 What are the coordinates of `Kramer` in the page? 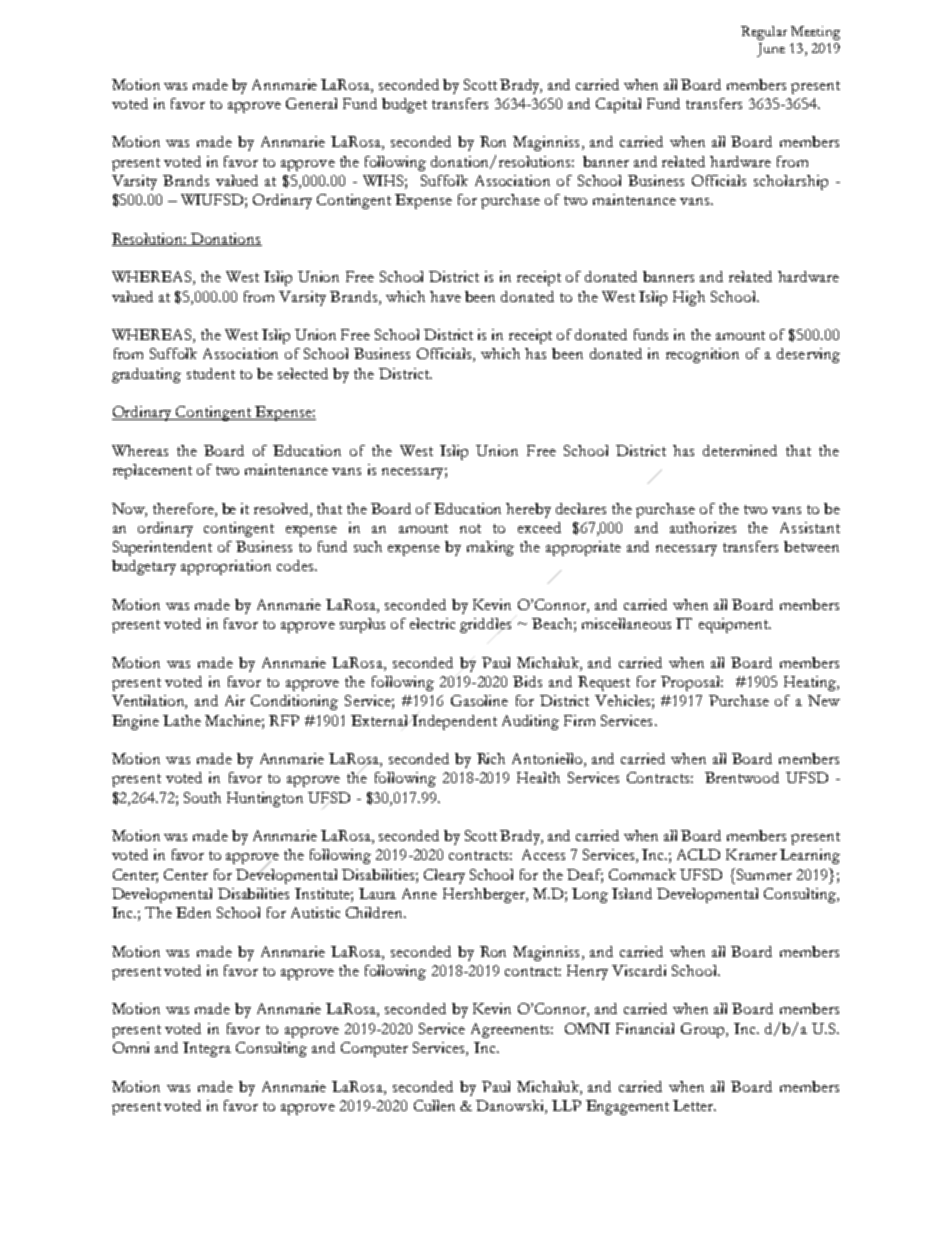 It's located at (751, 854).
